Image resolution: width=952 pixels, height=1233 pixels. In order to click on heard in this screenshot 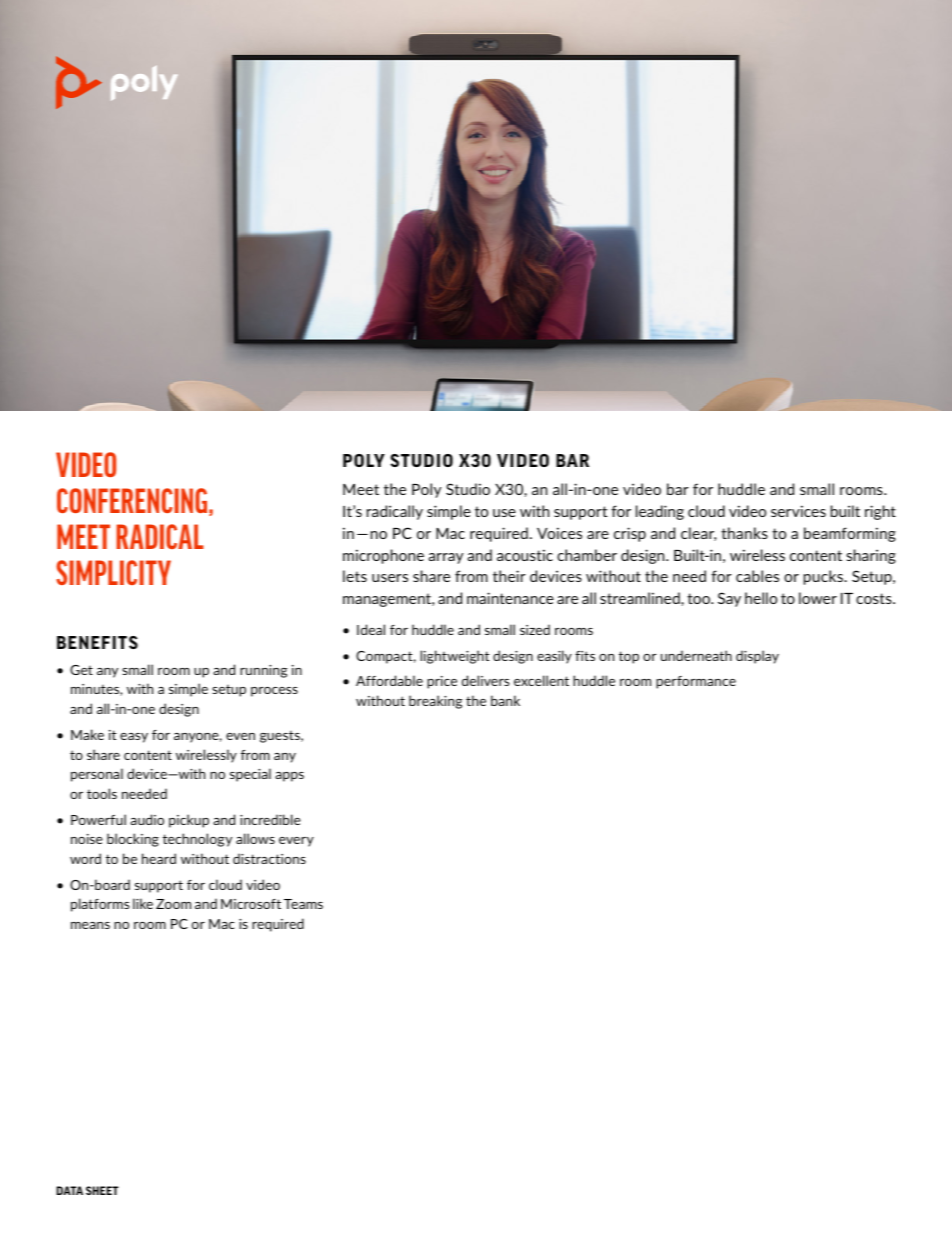, I will do `click(159, 858)`.
